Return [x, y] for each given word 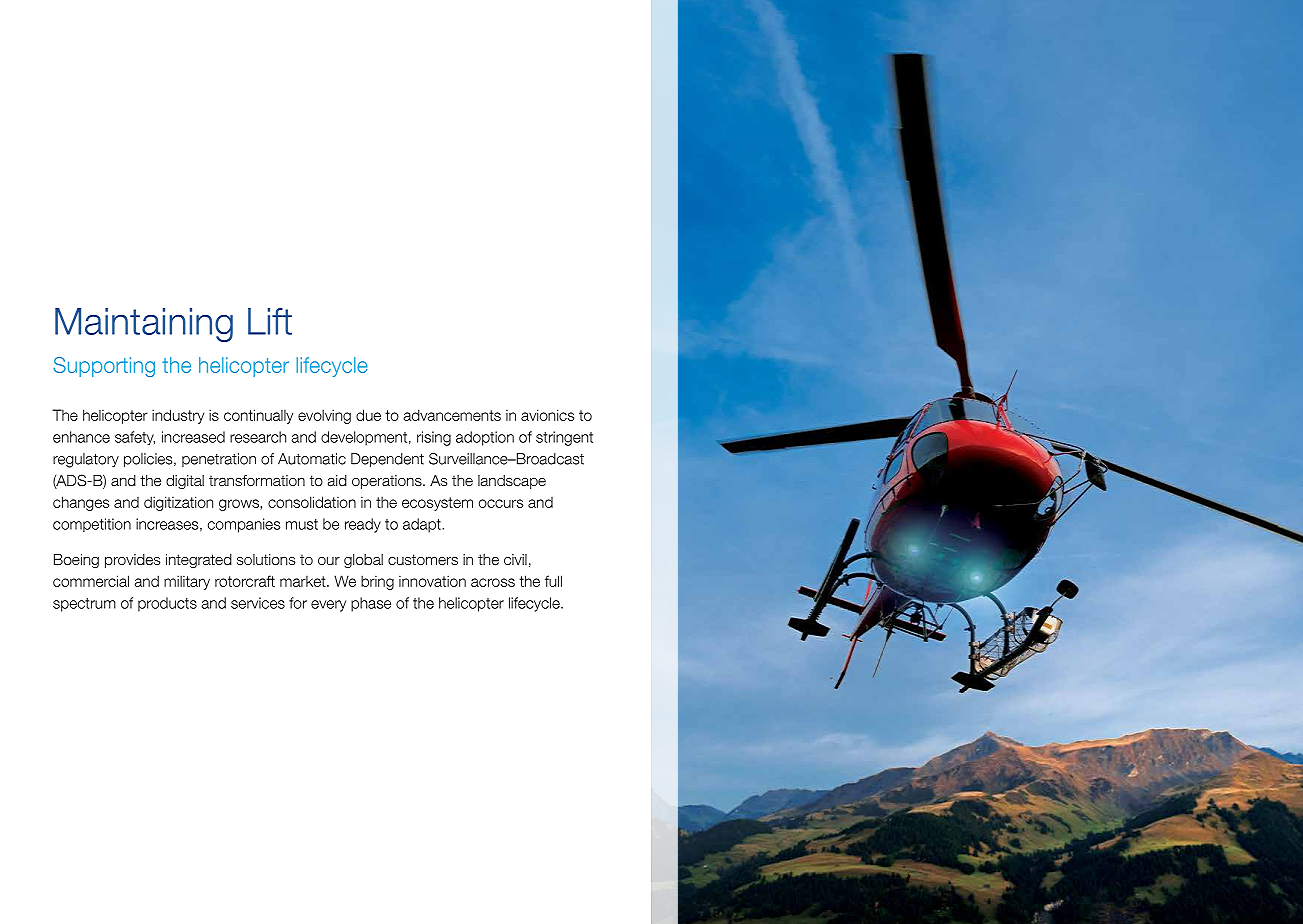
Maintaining [144, 325]
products [167, 604]
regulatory [86, 460]
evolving [324, 416]
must [302, 524]
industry [178, 416]
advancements [452, 415]
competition [92, 525]
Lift [270, 321]
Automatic [312, 459]
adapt [423, 525]
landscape [512, 482]
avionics [547, 415]
